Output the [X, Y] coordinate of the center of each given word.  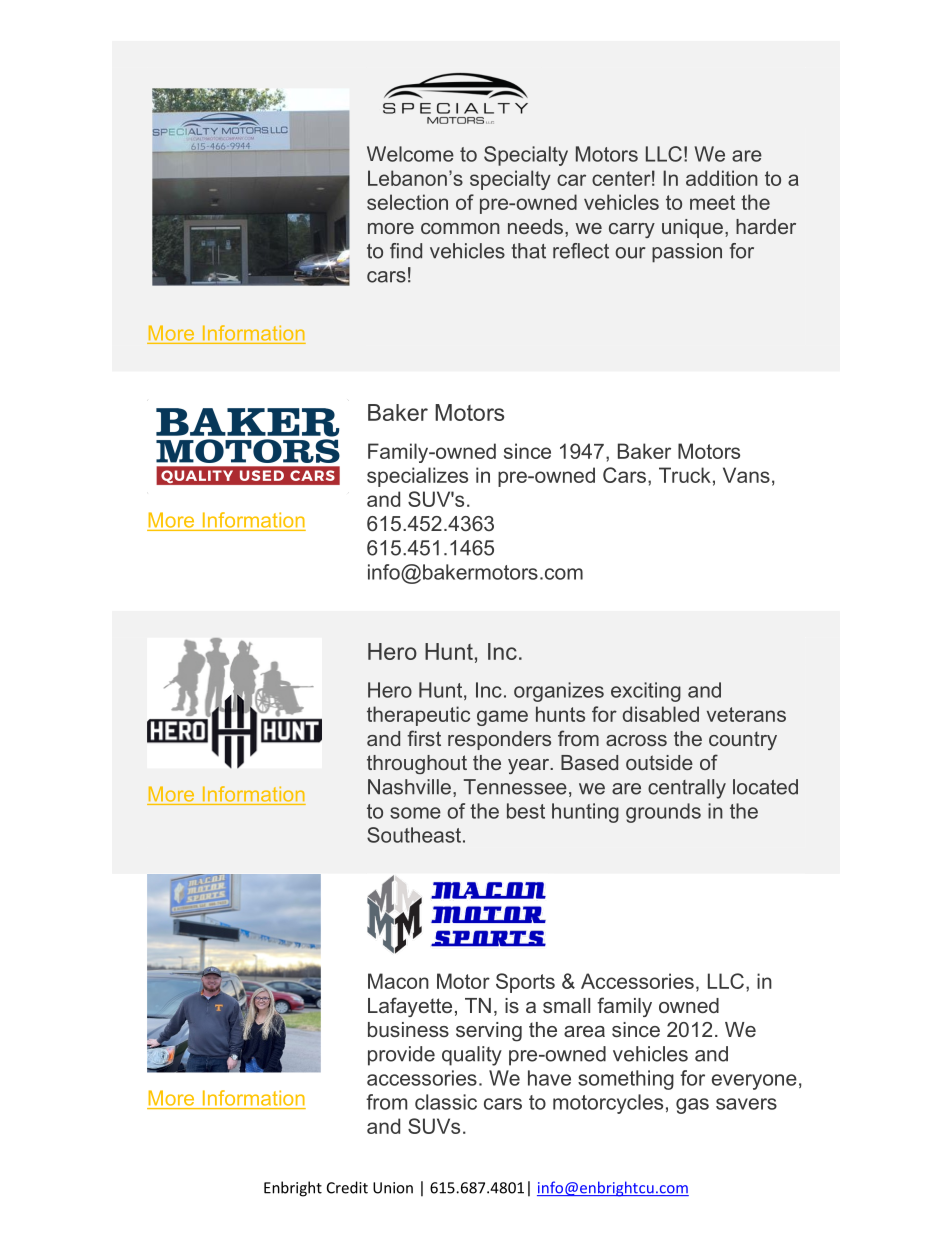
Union [393, 1188]
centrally [687, 789]
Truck [685, 475]
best [526, 811]
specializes [417, 477]
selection [407, 202]
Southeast [414, 835]
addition [722, 178]
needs [535, 226]
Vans [746, 475]
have [549, 1078]
